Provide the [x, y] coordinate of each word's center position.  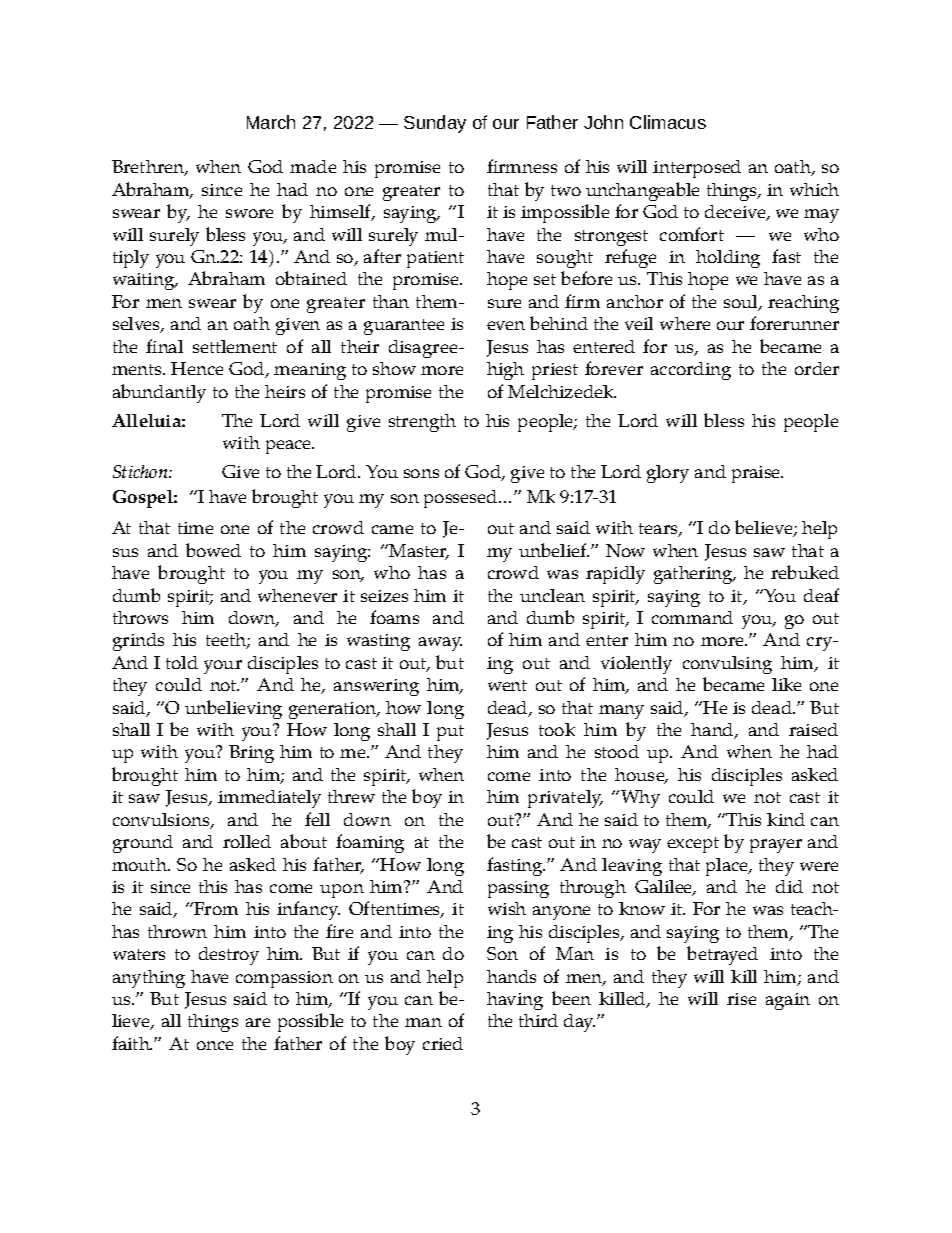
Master [419, 552]
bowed [213, 550]
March [271, 122]
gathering [694, 575]
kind [786, 819]
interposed [697, 169]
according [691, 371]
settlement [235, 346]
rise [741, 999]
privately [565, 799]
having [515, 1001]
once [215, 1045]
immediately [269, 799]
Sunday [435, 124]
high [505, 371]
